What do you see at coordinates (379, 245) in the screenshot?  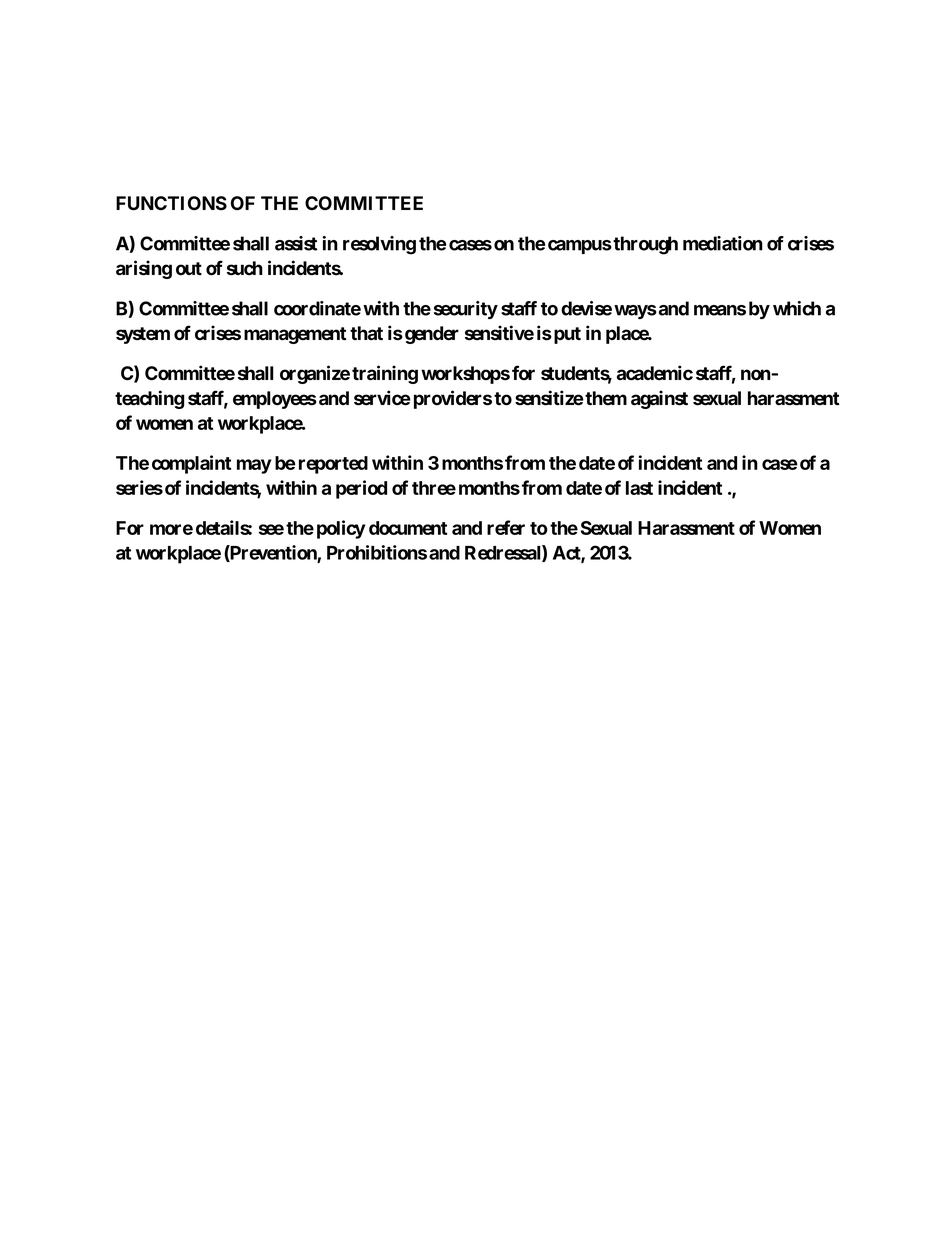 I see `resolving` at bounding box center [379, 245].
